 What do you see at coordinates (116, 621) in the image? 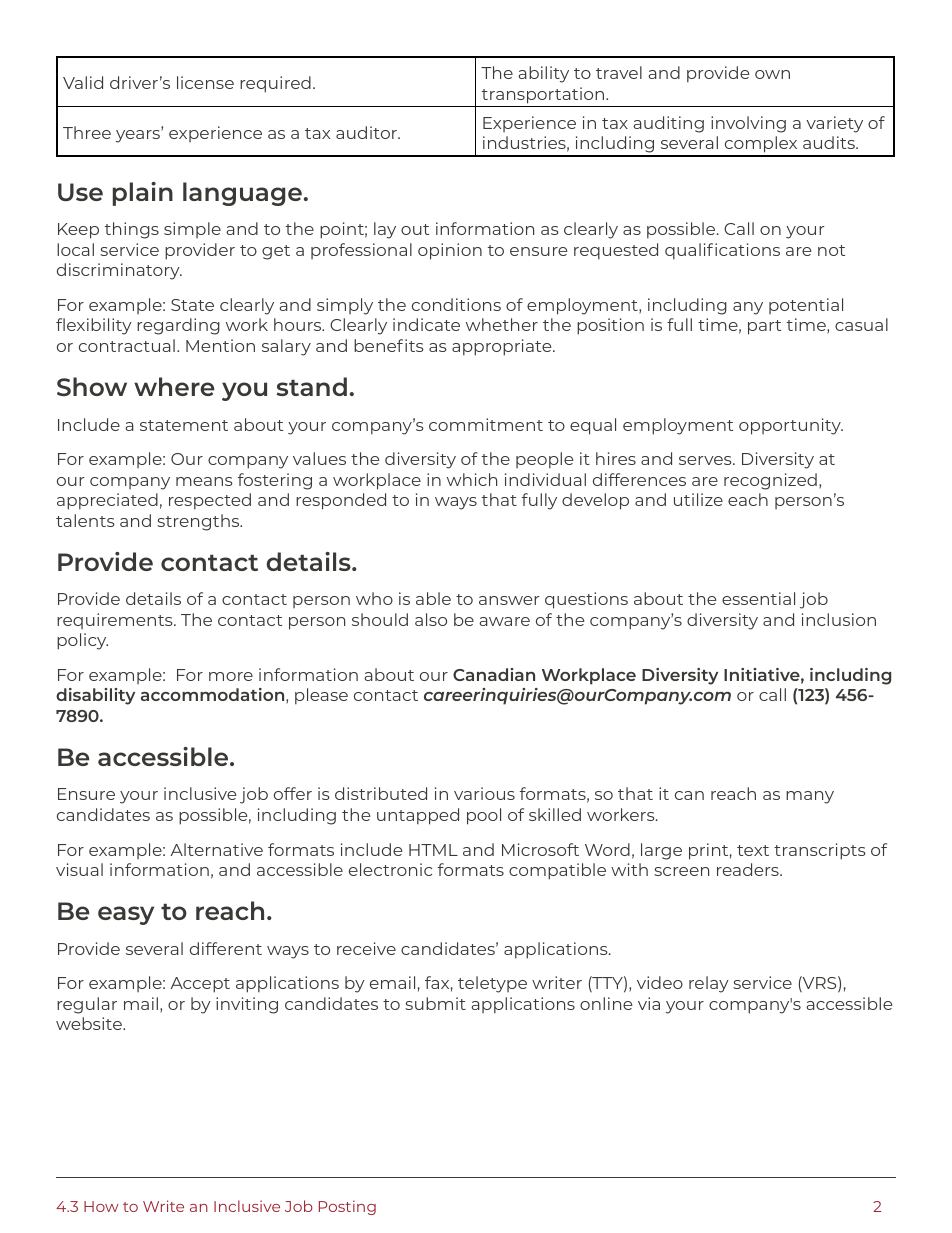
I see `requirements` at bounding box center [116, 621].
